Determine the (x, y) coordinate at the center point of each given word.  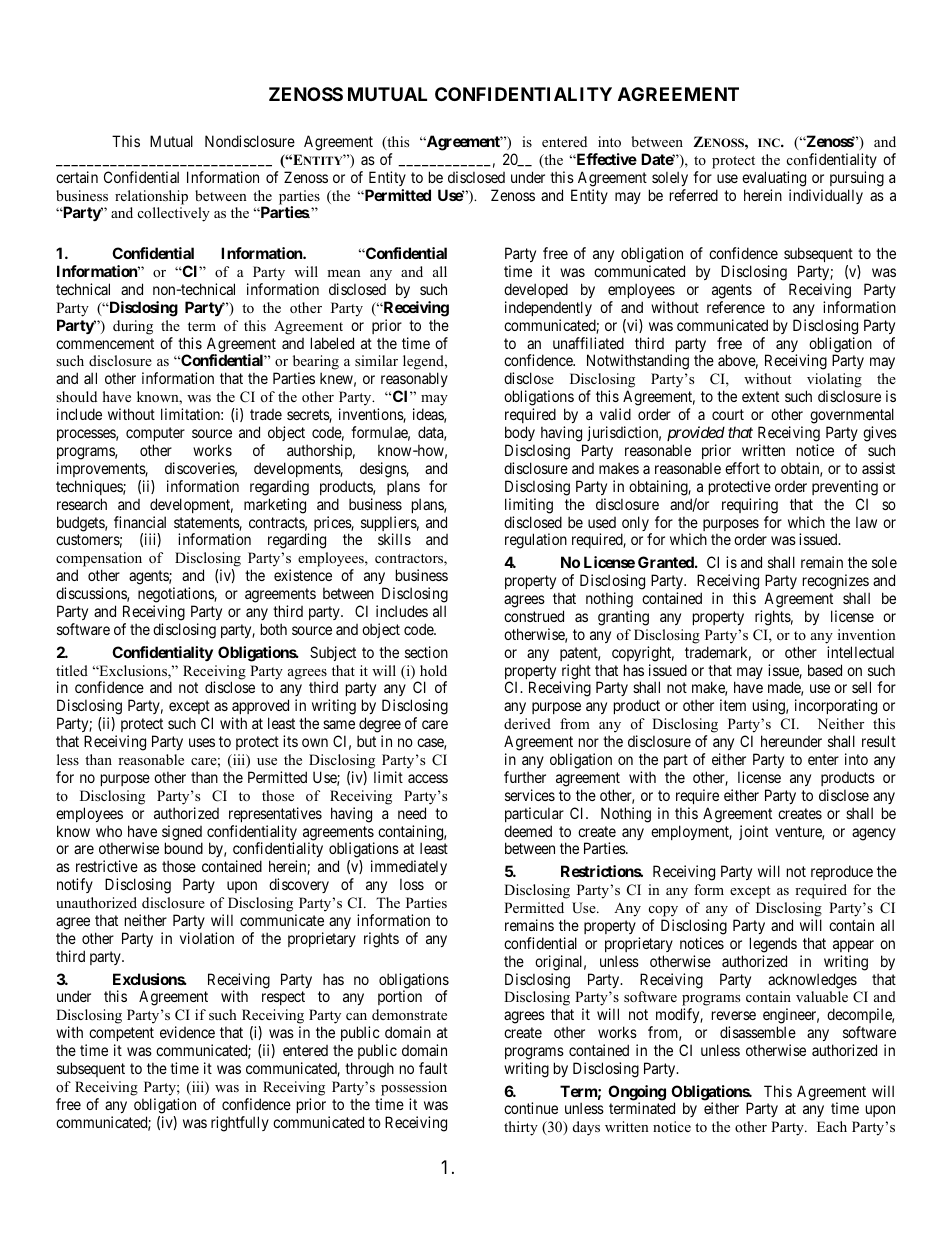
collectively (174, 214)
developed (536, 290)
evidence (187, 1032)
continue (531, 1108)
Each (832, 1126)
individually (826, 196)
